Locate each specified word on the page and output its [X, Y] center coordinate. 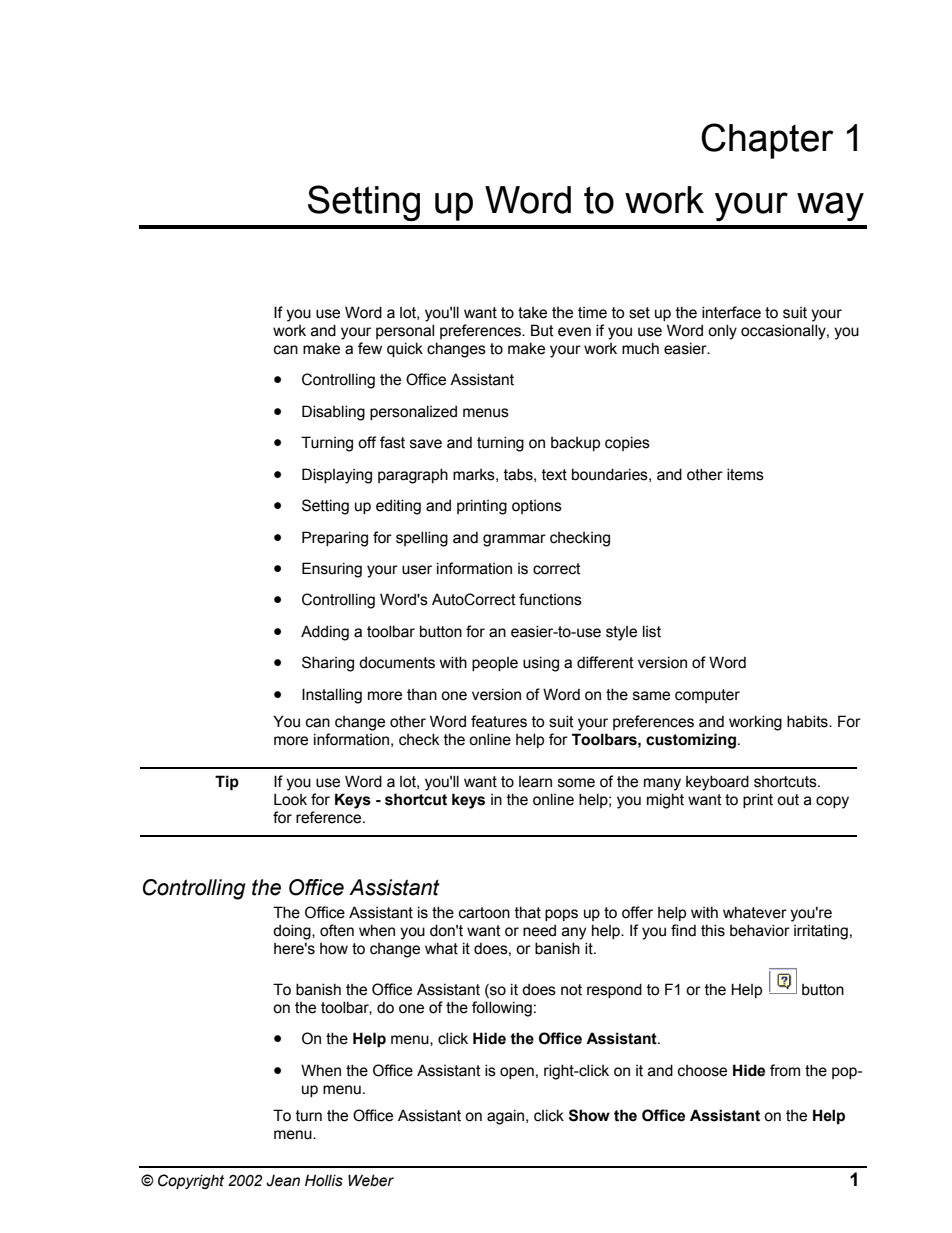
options [537, 507]
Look [290, 799]
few [370, 348]
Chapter [767, 141]
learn [535, 782]
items [745, 474]
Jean [283, 1180]
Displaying [337, 476]
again [507, 1117]
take [532, 313]
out [788, 800]
